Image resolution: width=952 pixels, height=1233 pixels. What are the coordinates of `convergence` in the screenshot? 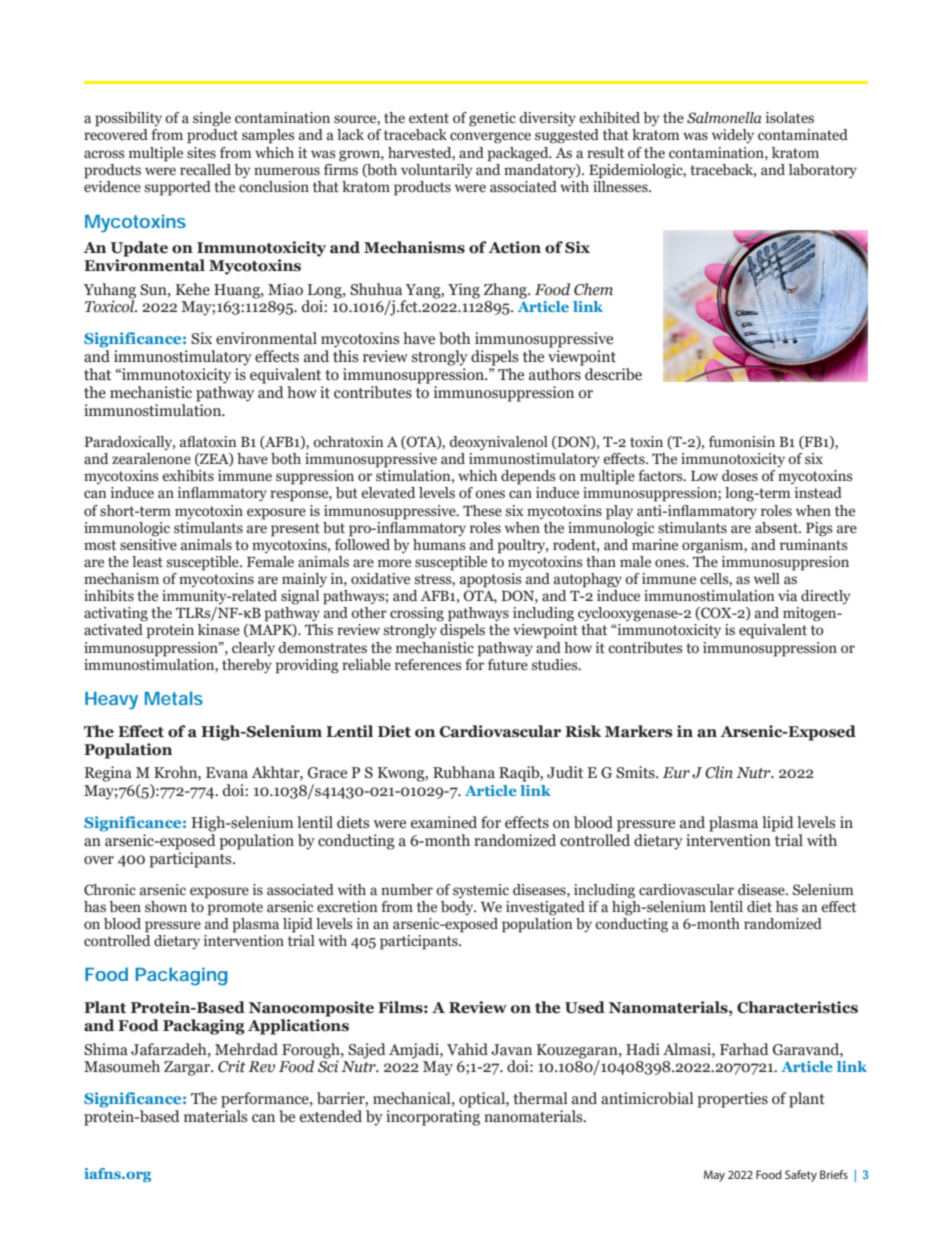 It's located at (490, 138).
